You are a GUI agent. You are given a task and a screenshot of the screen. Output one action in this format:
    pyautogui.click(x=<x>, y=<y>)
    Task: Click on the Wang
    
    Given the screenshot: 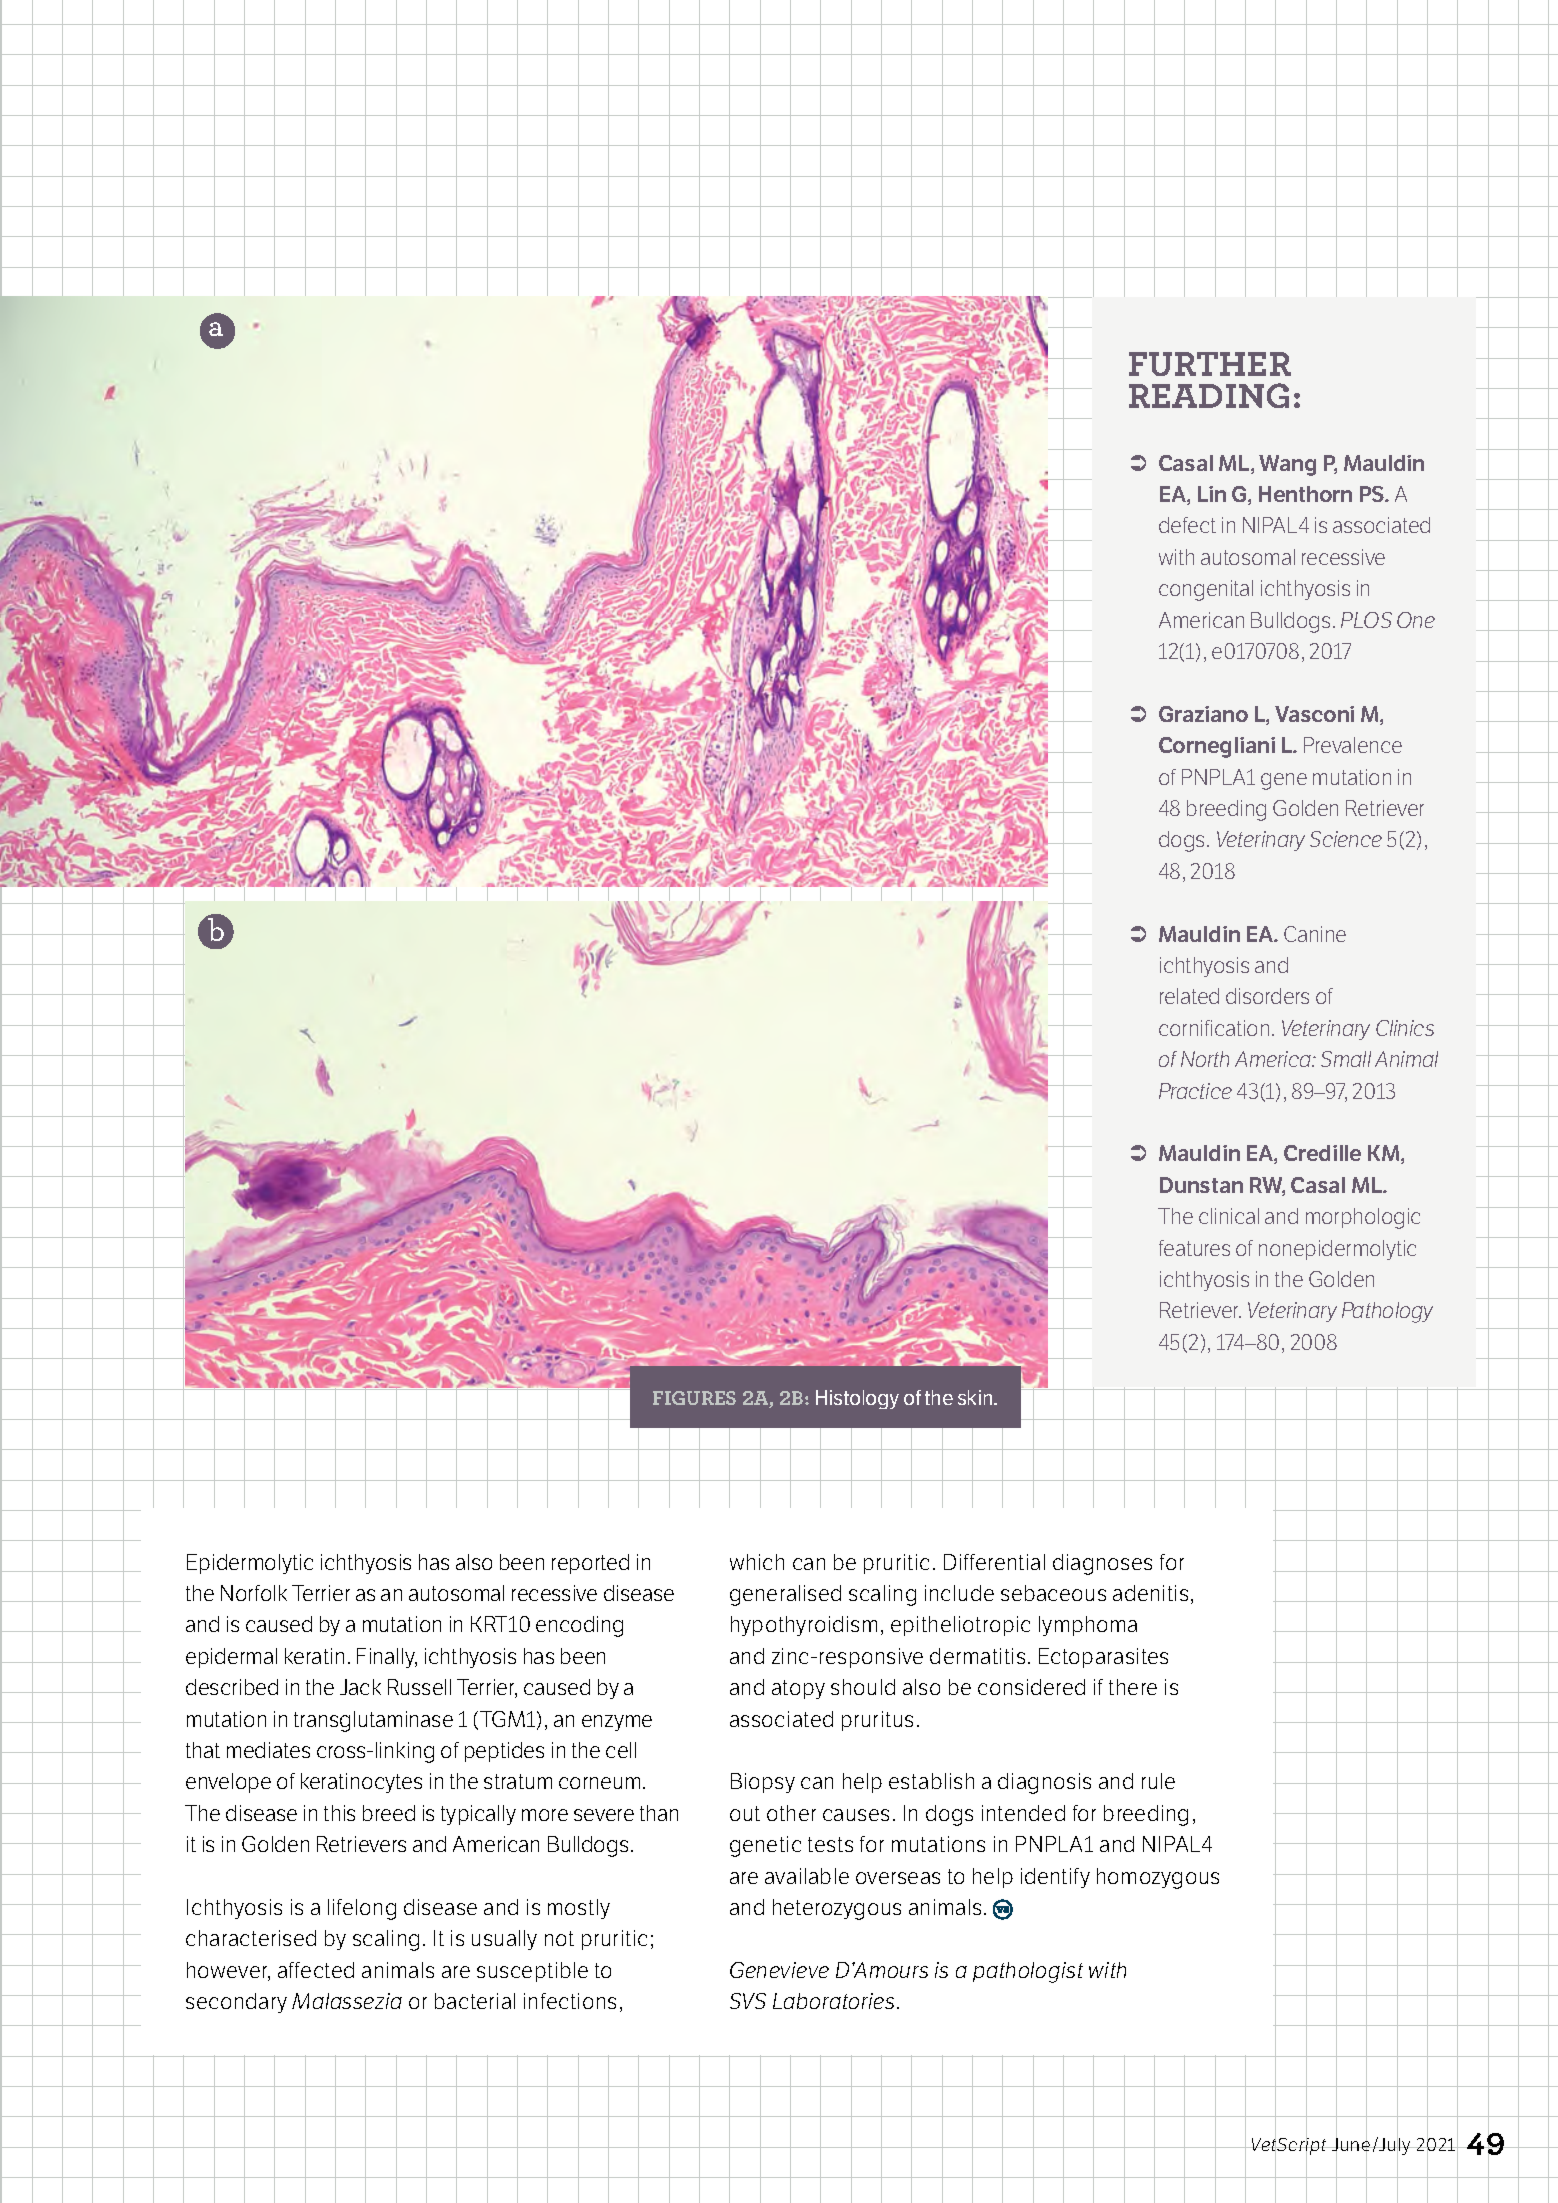 What is the action you would take?
    pyautogui.click(x=1287, y=465)
